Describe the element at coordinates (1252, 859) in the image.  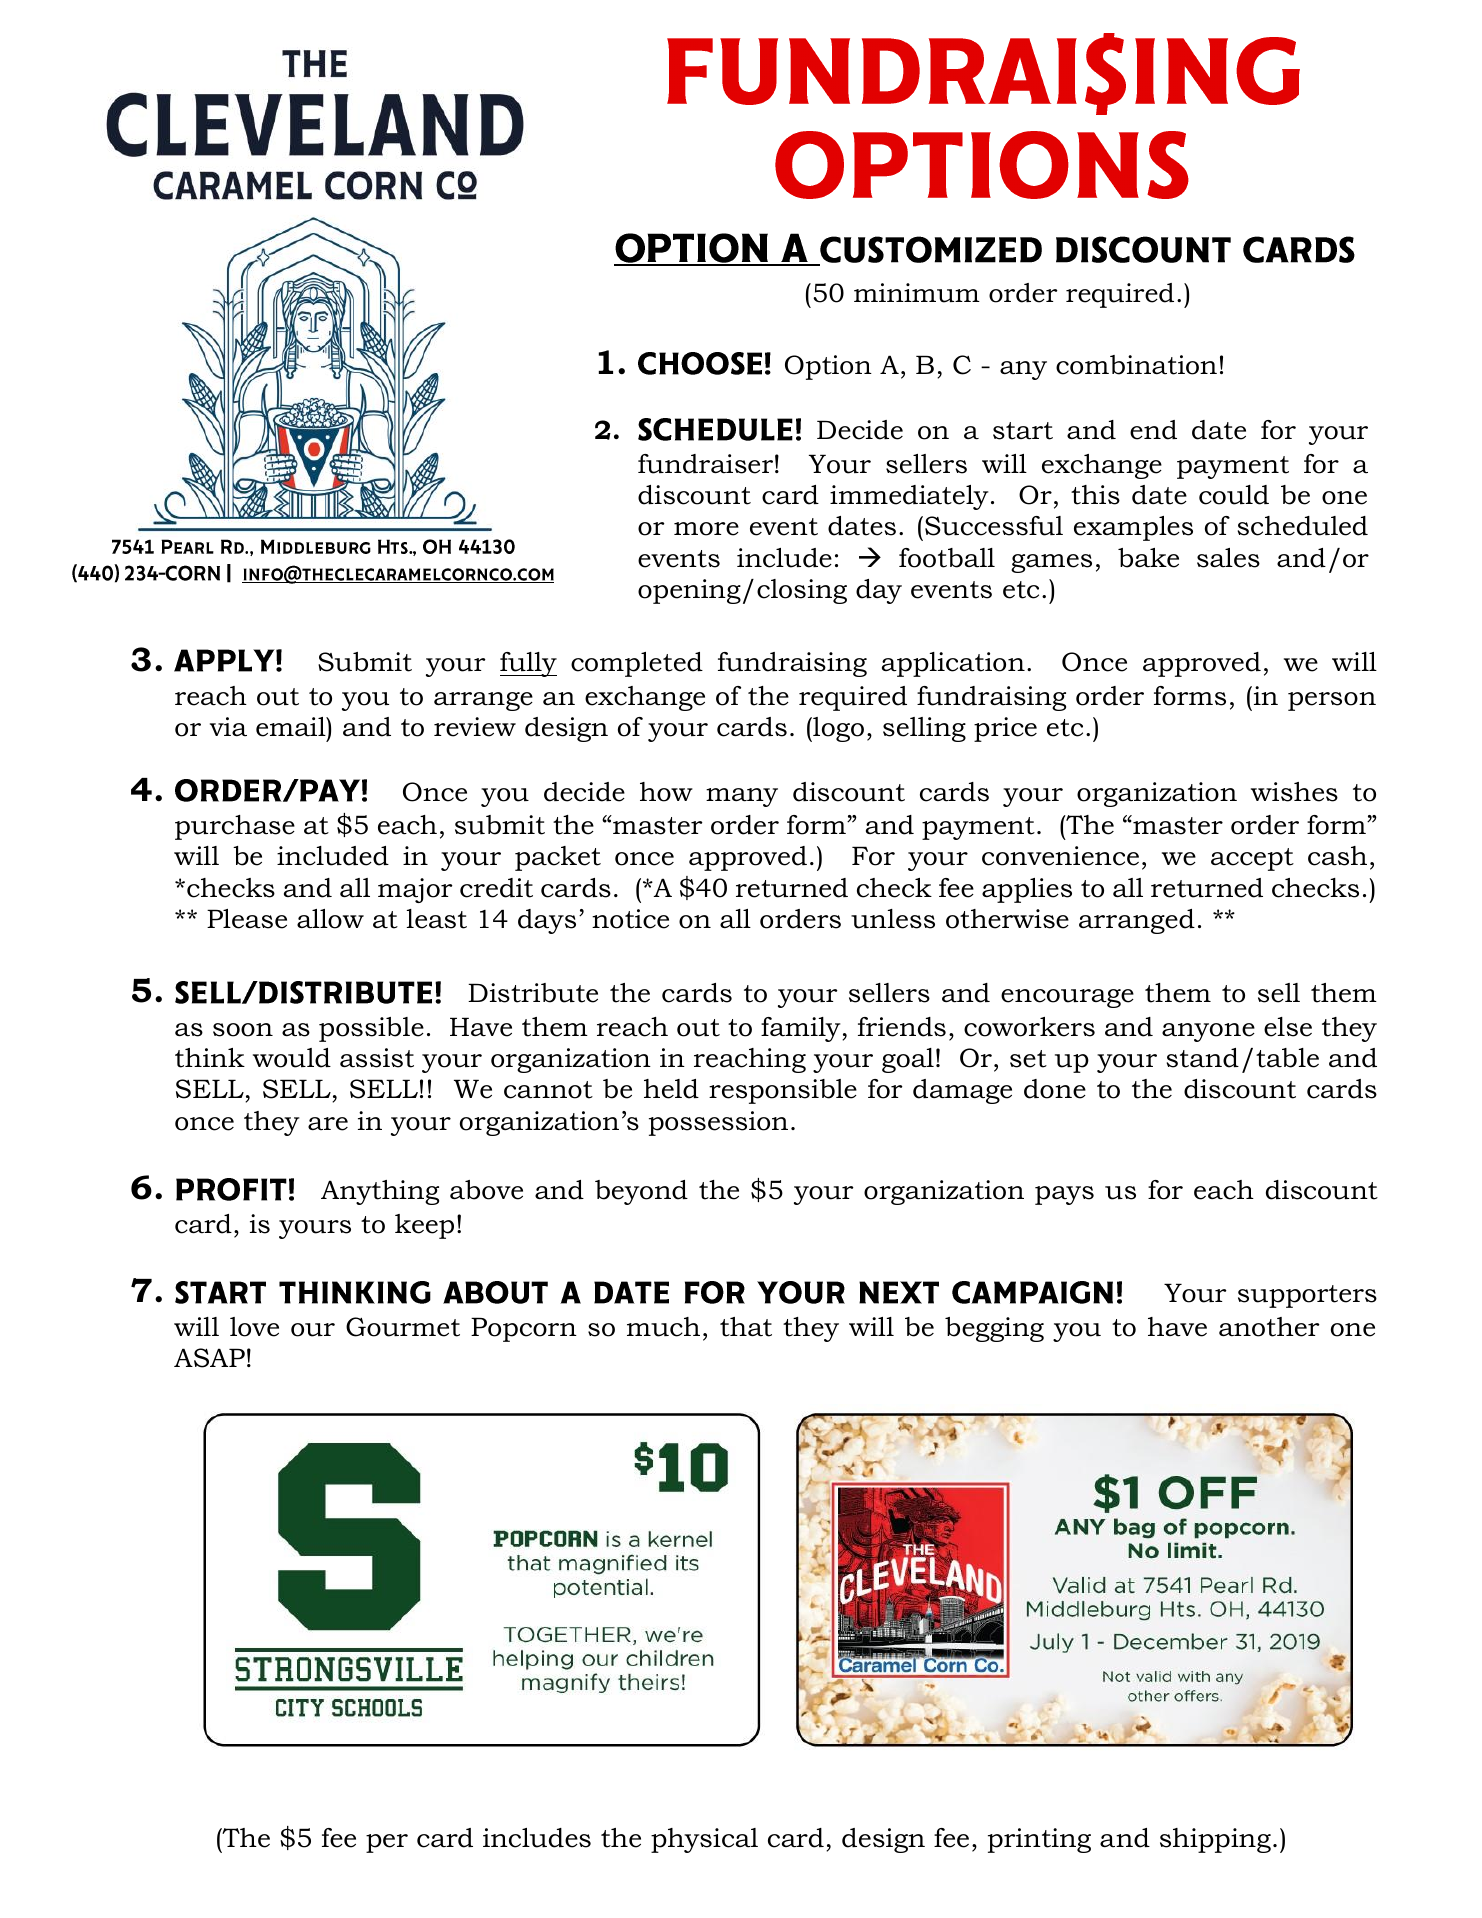
I see `accept` at that location.
